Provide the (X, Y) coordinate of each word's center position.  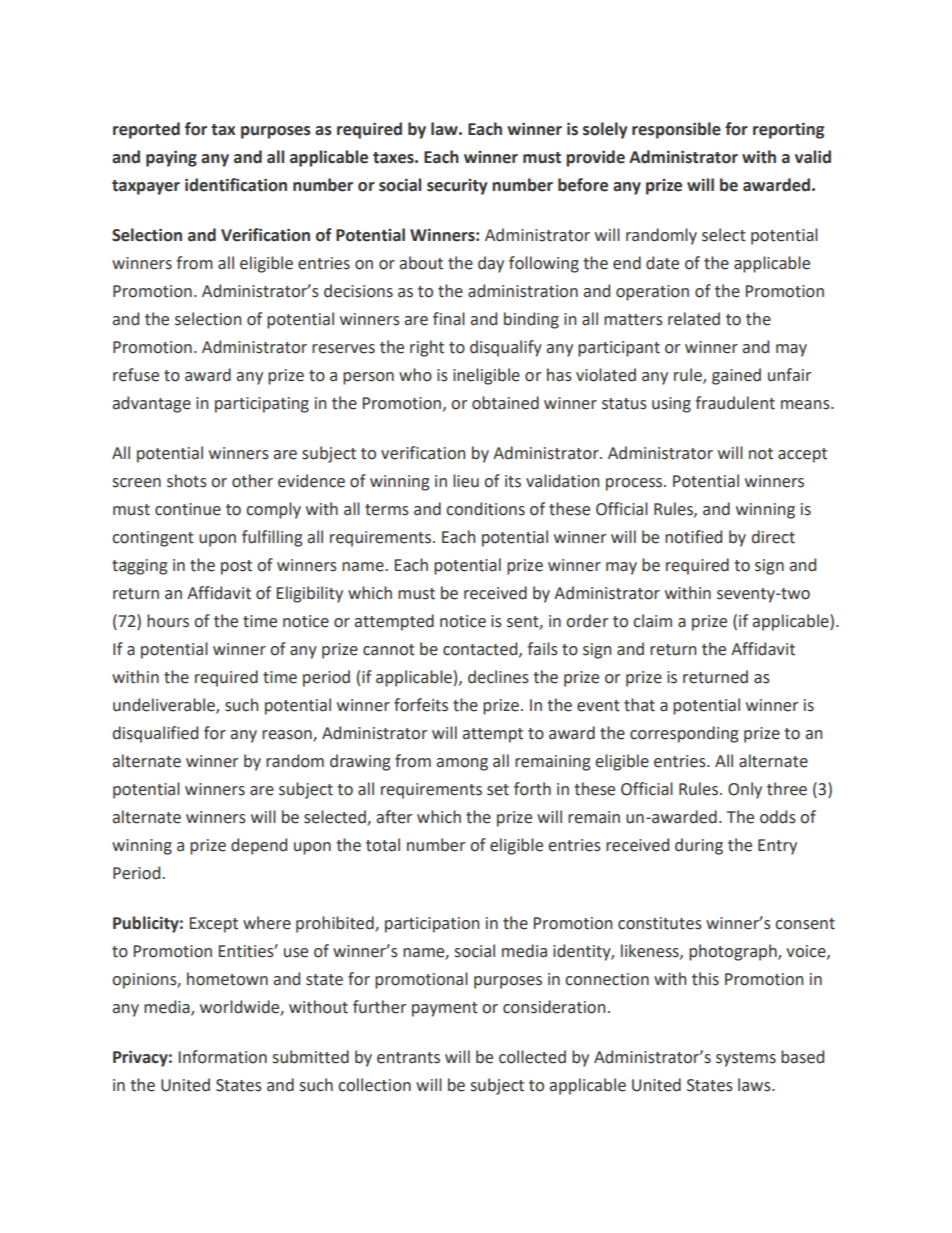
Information (223, 1057)
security (457, 187)
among (462, 764)
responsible (676, 130)
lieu (466, 481)
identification (236, 185)
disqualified (155, 734)
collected (532, 1057)
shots (187, 481)
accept (802, 455)
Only (745, 790)
